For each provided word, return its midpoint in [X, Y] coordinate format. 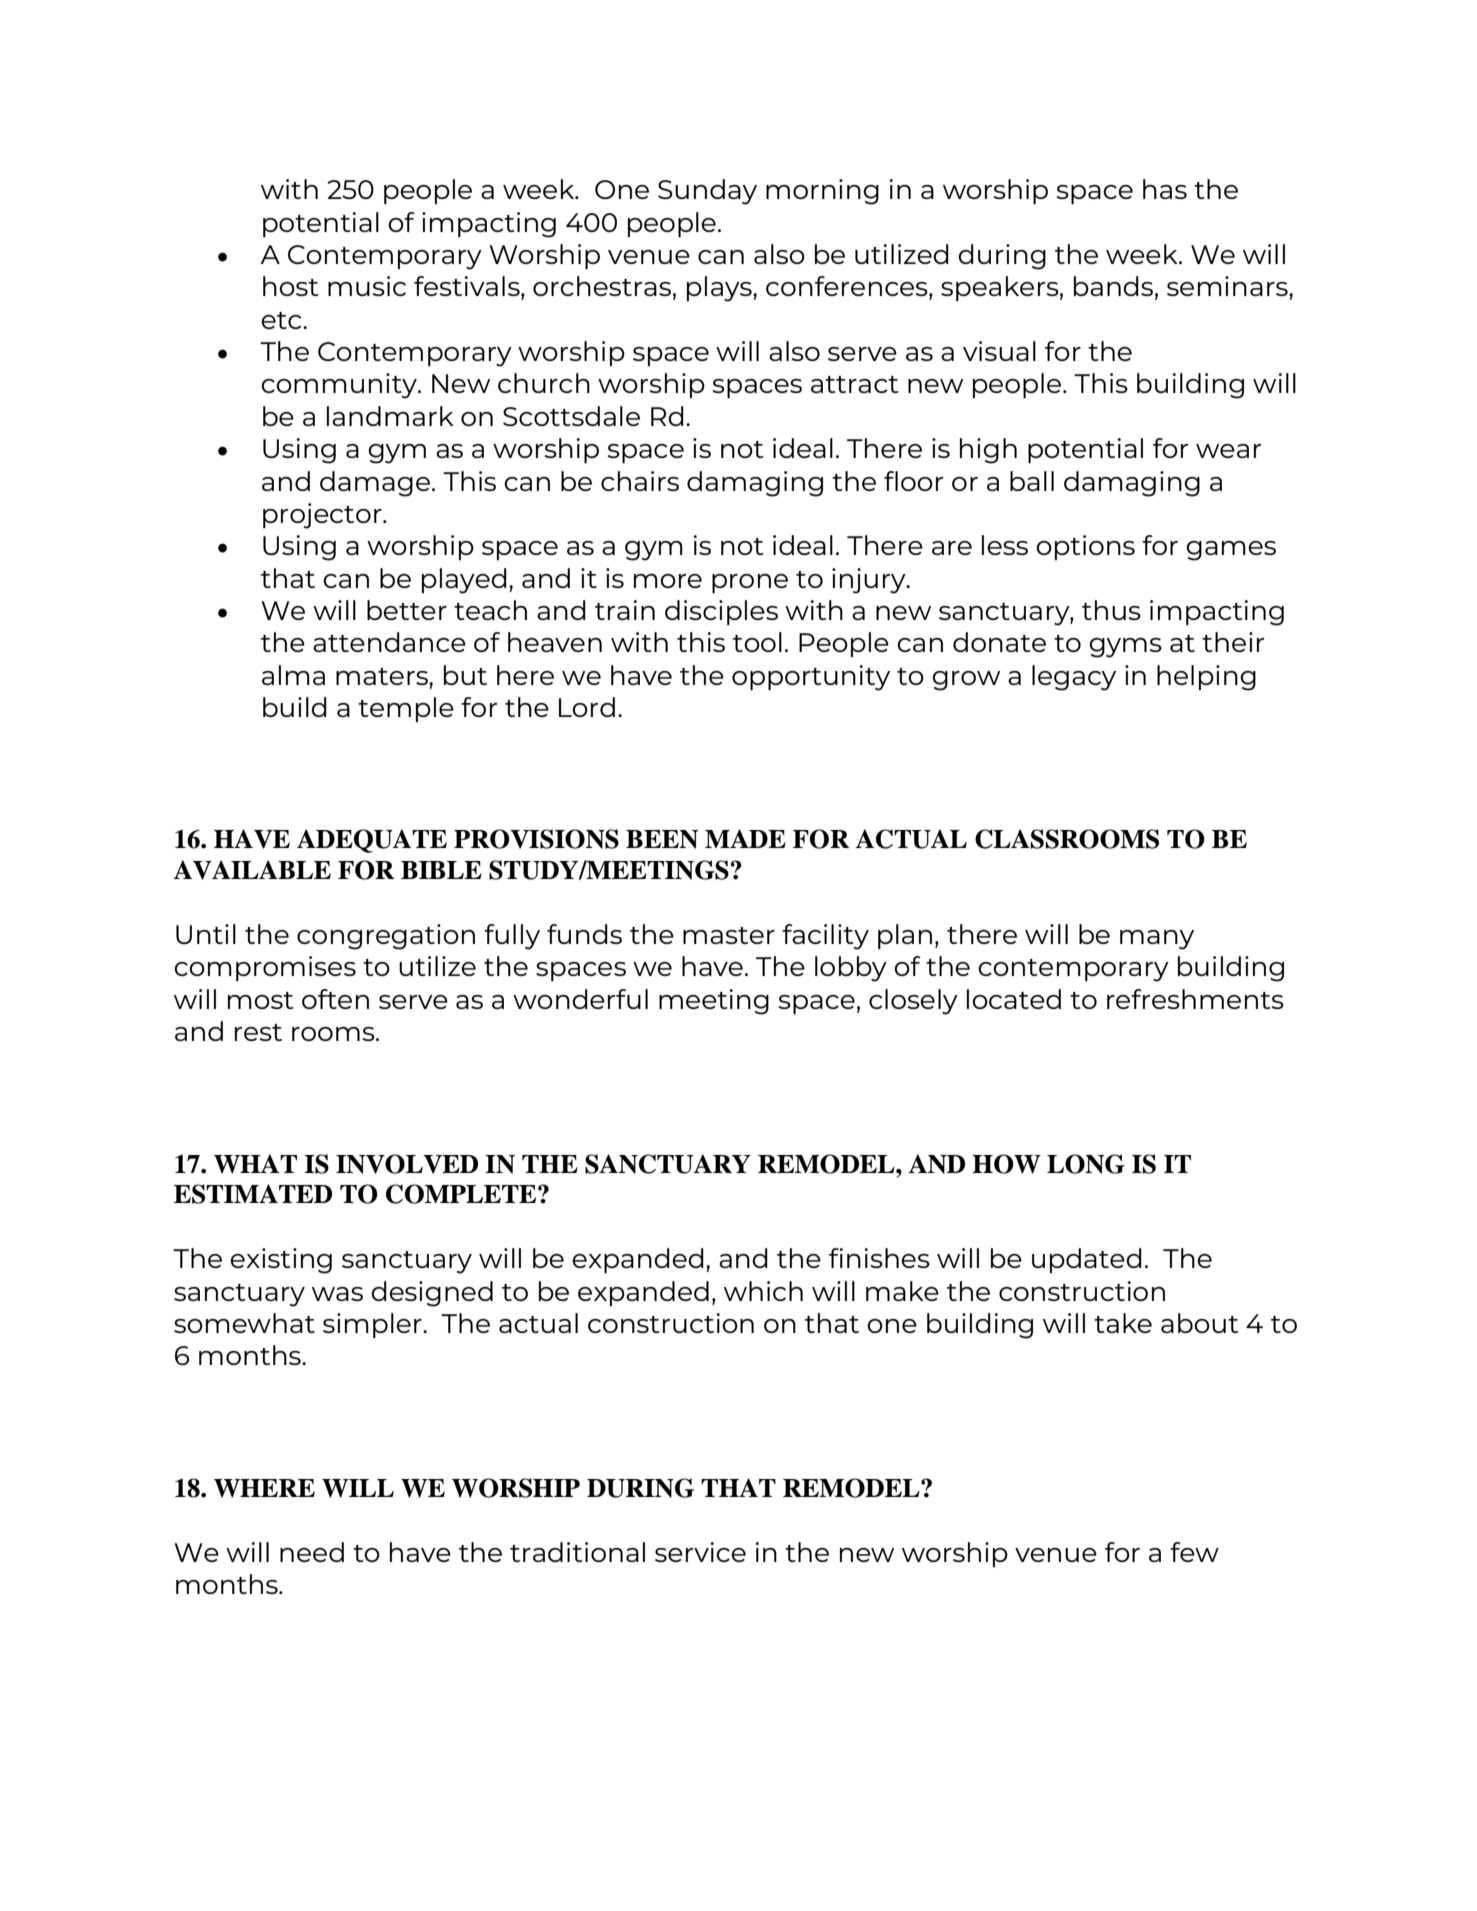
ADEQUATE [372, 841]
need [312, 1552]
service [700, 1552]
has [1165, 189]
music [367, 286]
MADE [745, 838]
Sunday [707, 192]
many [1157, 940]
